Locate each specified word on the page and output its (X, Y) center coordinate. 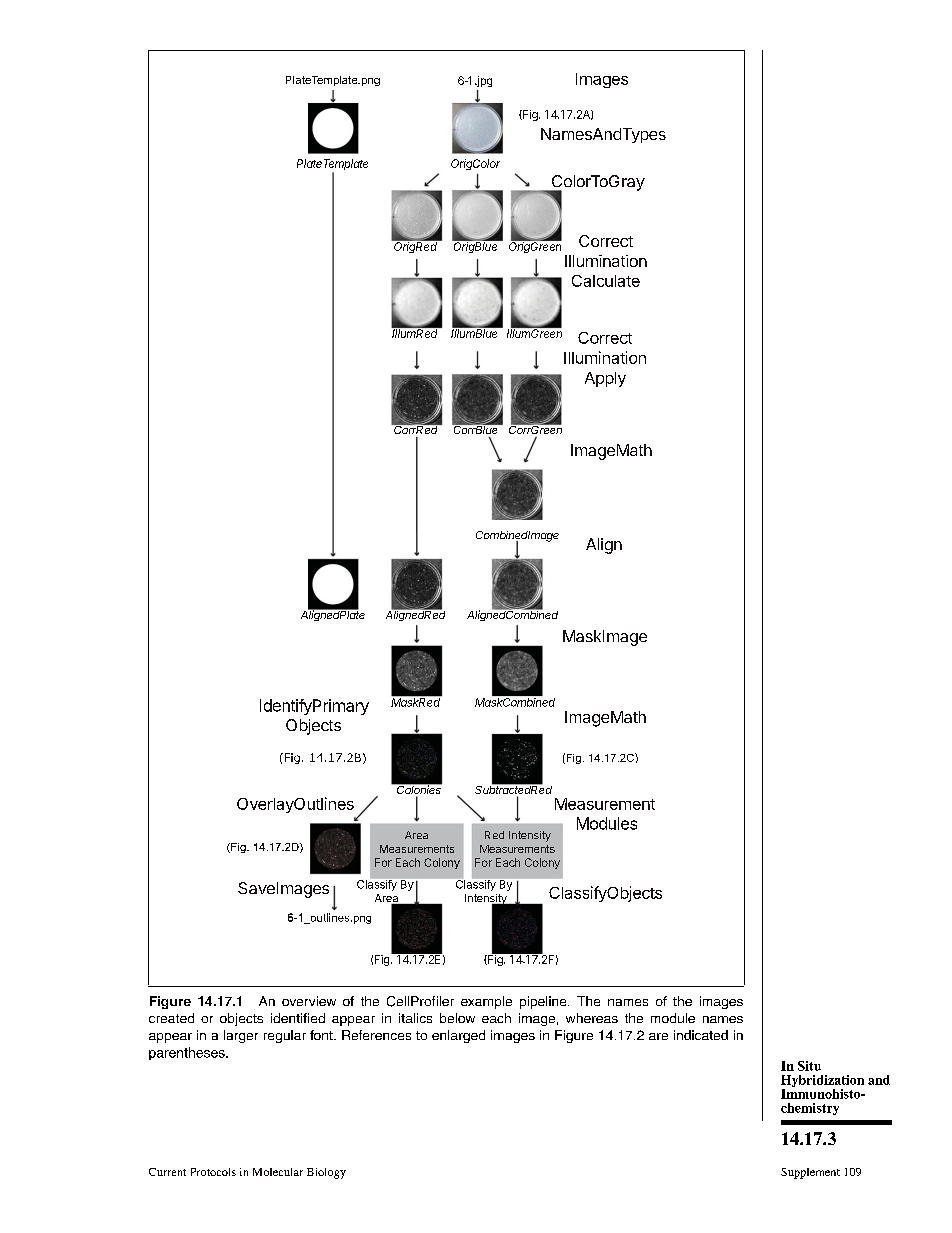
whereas (592, 1018)
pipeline (544, 1002)
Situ (809, 1066)
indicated (701, 1035)
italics (415, 1018)
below (457, 1018)
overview (309, 1001)
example (486, 1002)
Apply (605, 379)
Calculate (606, 281)
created (171, 1018)
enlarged (458, 1036)
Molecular (278, 1172)
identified (298, 1018)
